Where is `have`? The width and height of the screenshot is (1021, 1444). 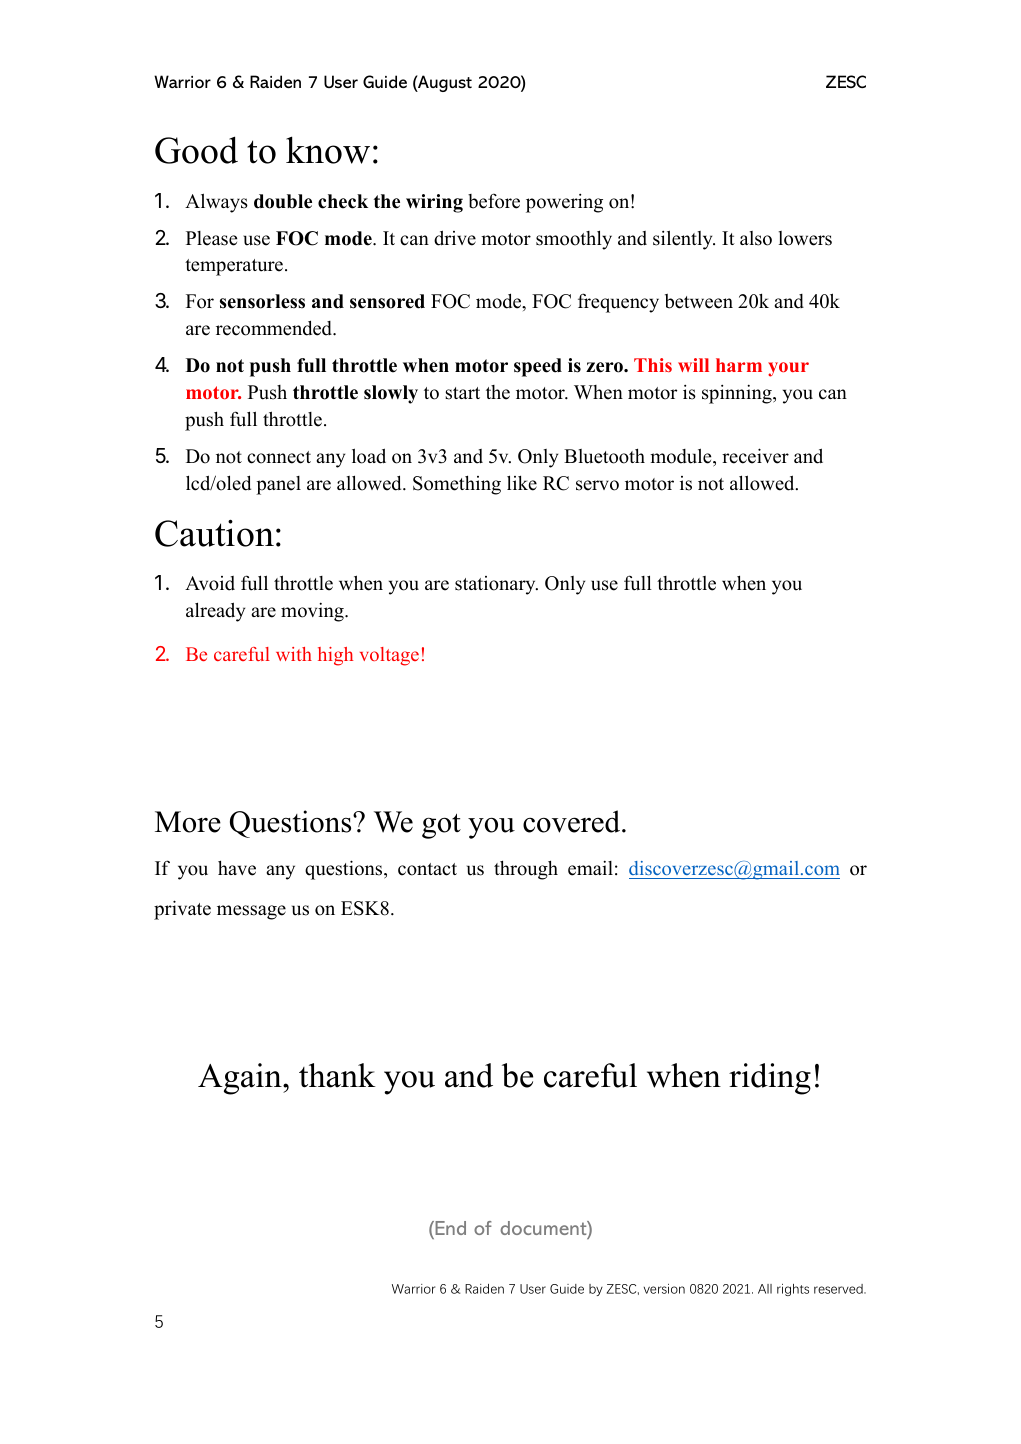 have is located at coordinates (237, 868).
